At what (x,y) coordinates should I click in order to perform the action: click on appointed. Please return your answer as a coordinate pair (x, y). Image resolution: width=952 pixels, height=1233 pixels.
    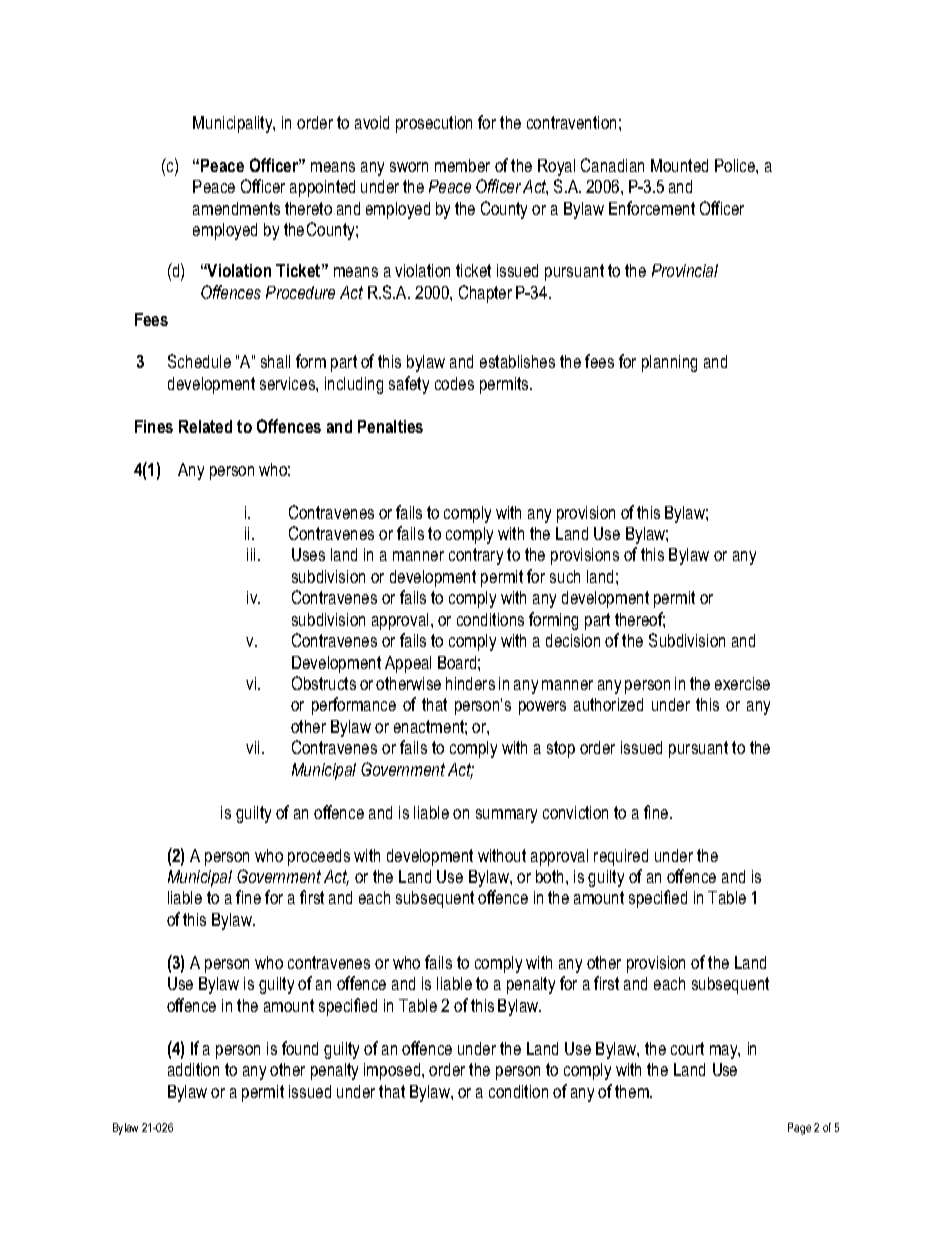
    Looking at the image, I should click on (322, 188).
